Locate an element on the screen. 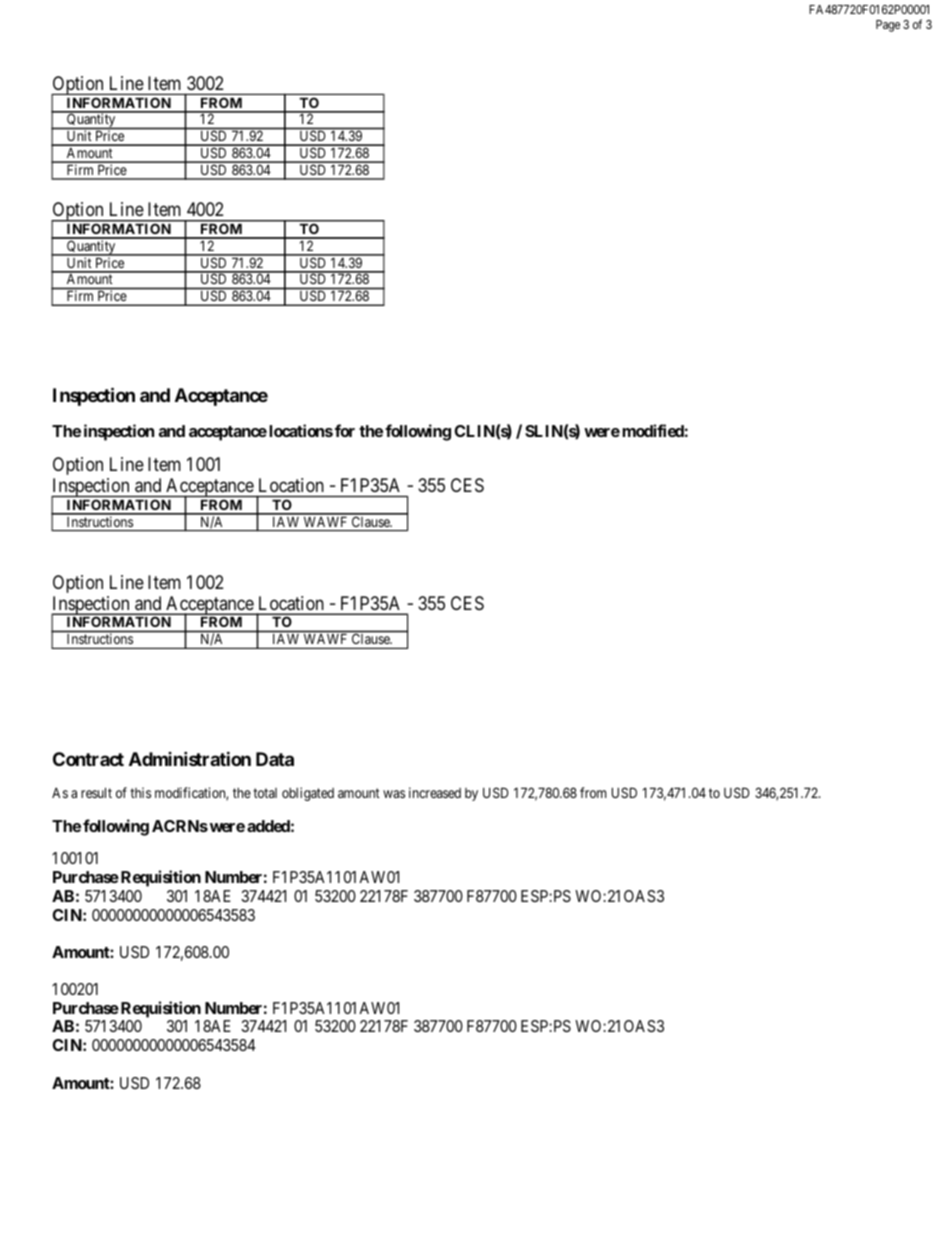 The image size is (952, 1233). increased is located at coordinates (435, 792).
